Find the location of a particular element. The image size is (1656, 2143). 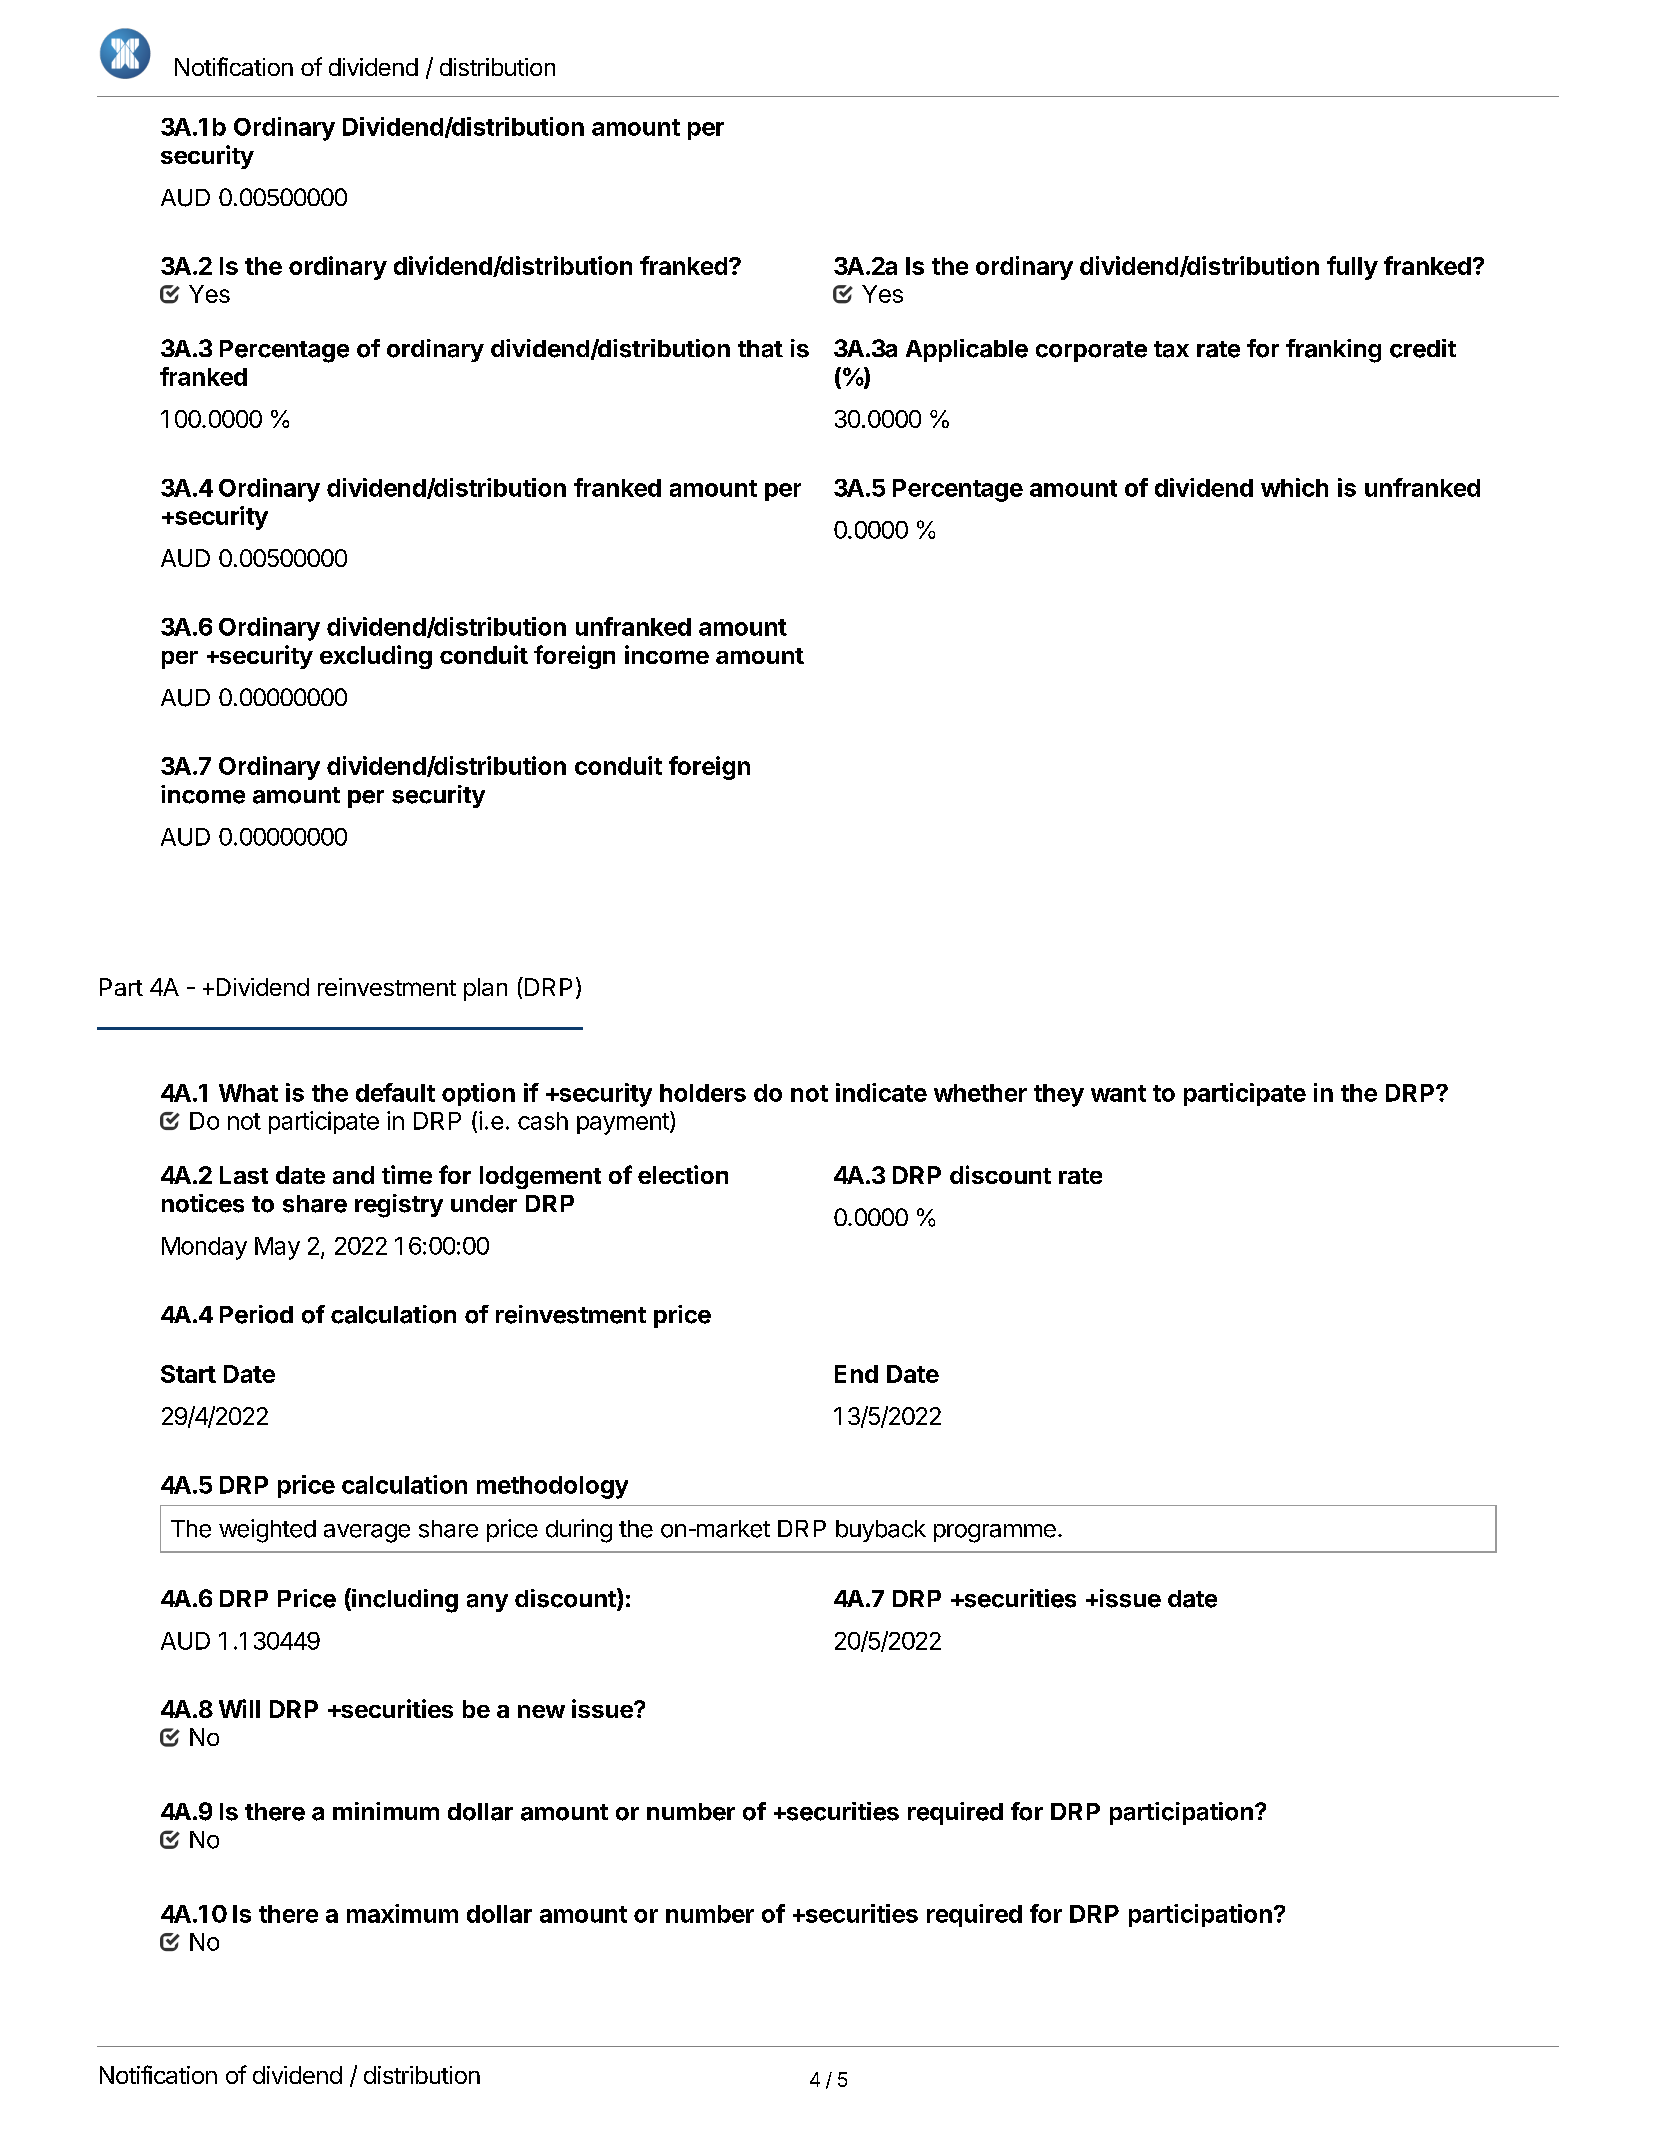

minimum is located at coordinates (386, 1811).
